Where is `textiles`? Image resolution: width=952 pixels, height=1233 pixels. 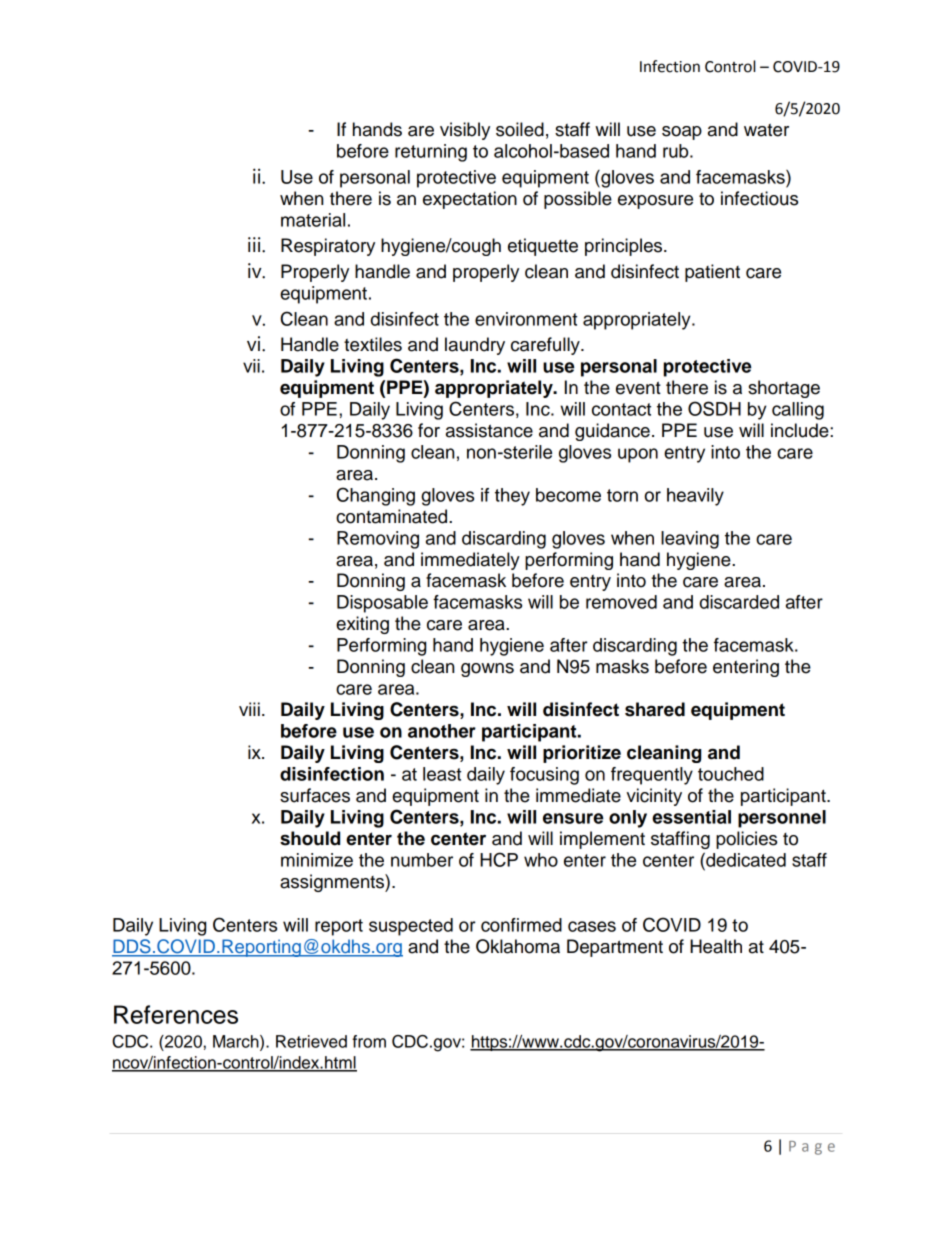 textiles is located at coordinates (373, 344).
